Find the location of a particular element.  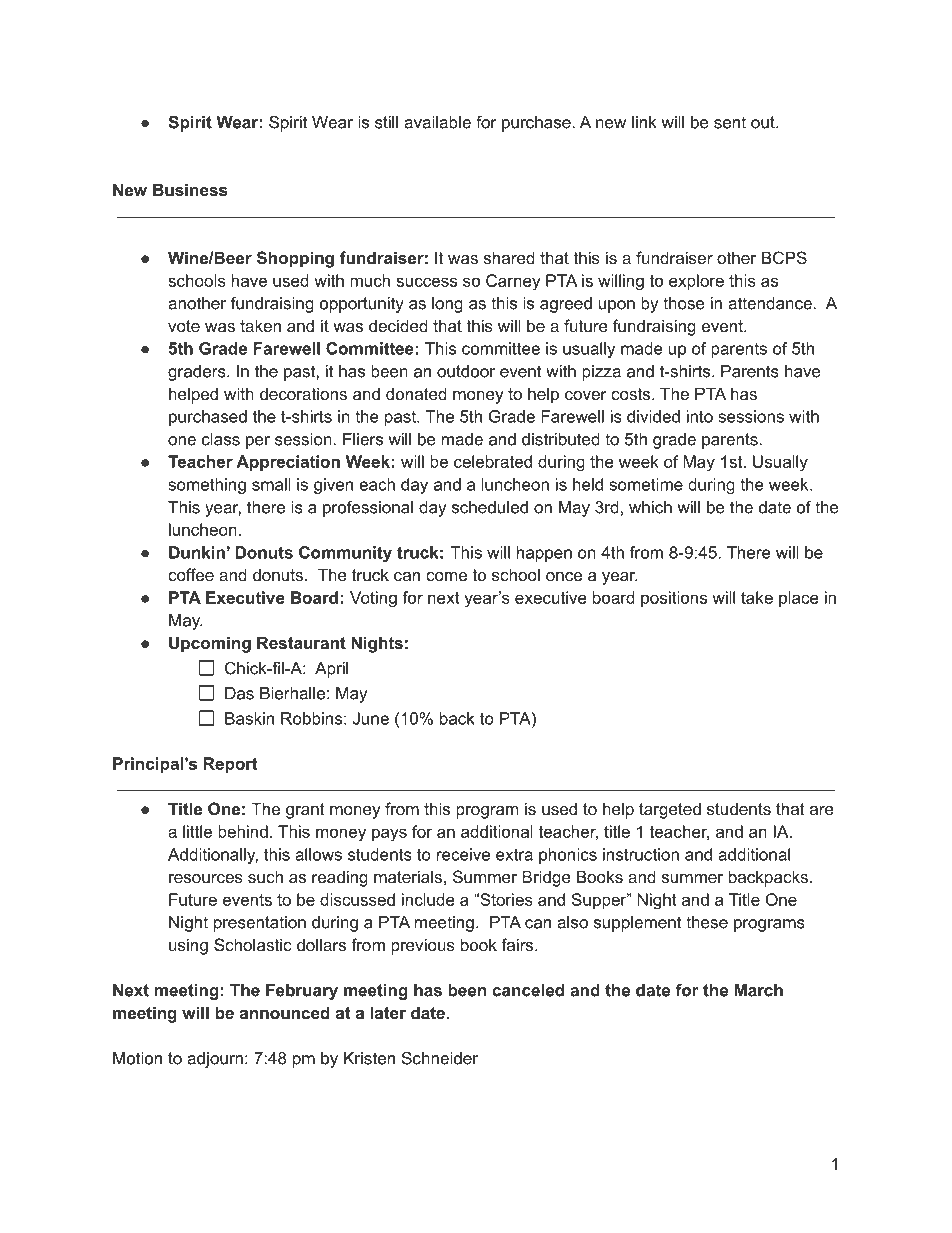

March is located at coordinates (758, 990).
